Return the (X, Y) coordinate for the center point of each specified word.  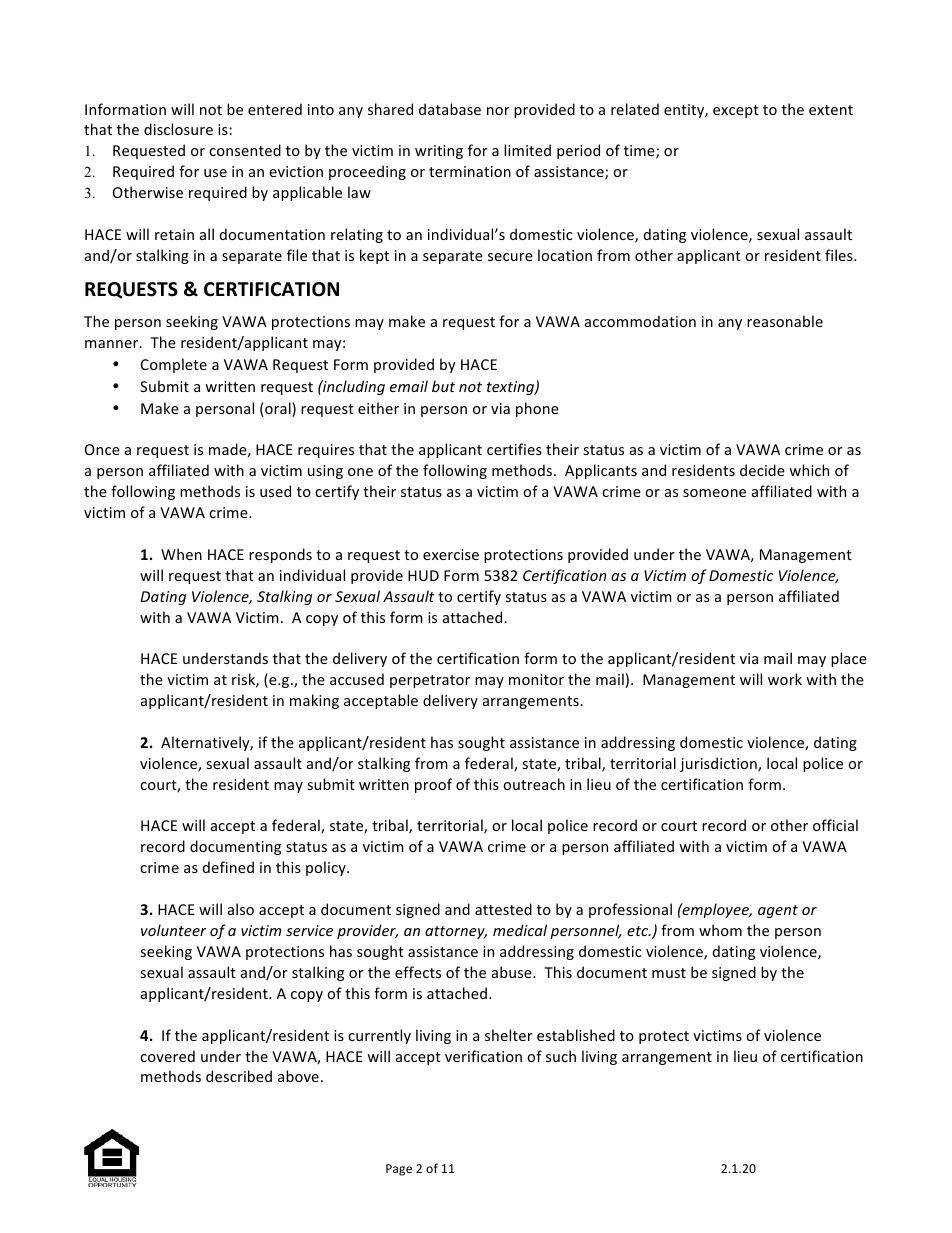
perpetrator (430, 681)
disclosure (178, 129)
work (785, 679)
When (181, 554)
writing (439, 152)
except (736, 111)
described (239, 1076)
